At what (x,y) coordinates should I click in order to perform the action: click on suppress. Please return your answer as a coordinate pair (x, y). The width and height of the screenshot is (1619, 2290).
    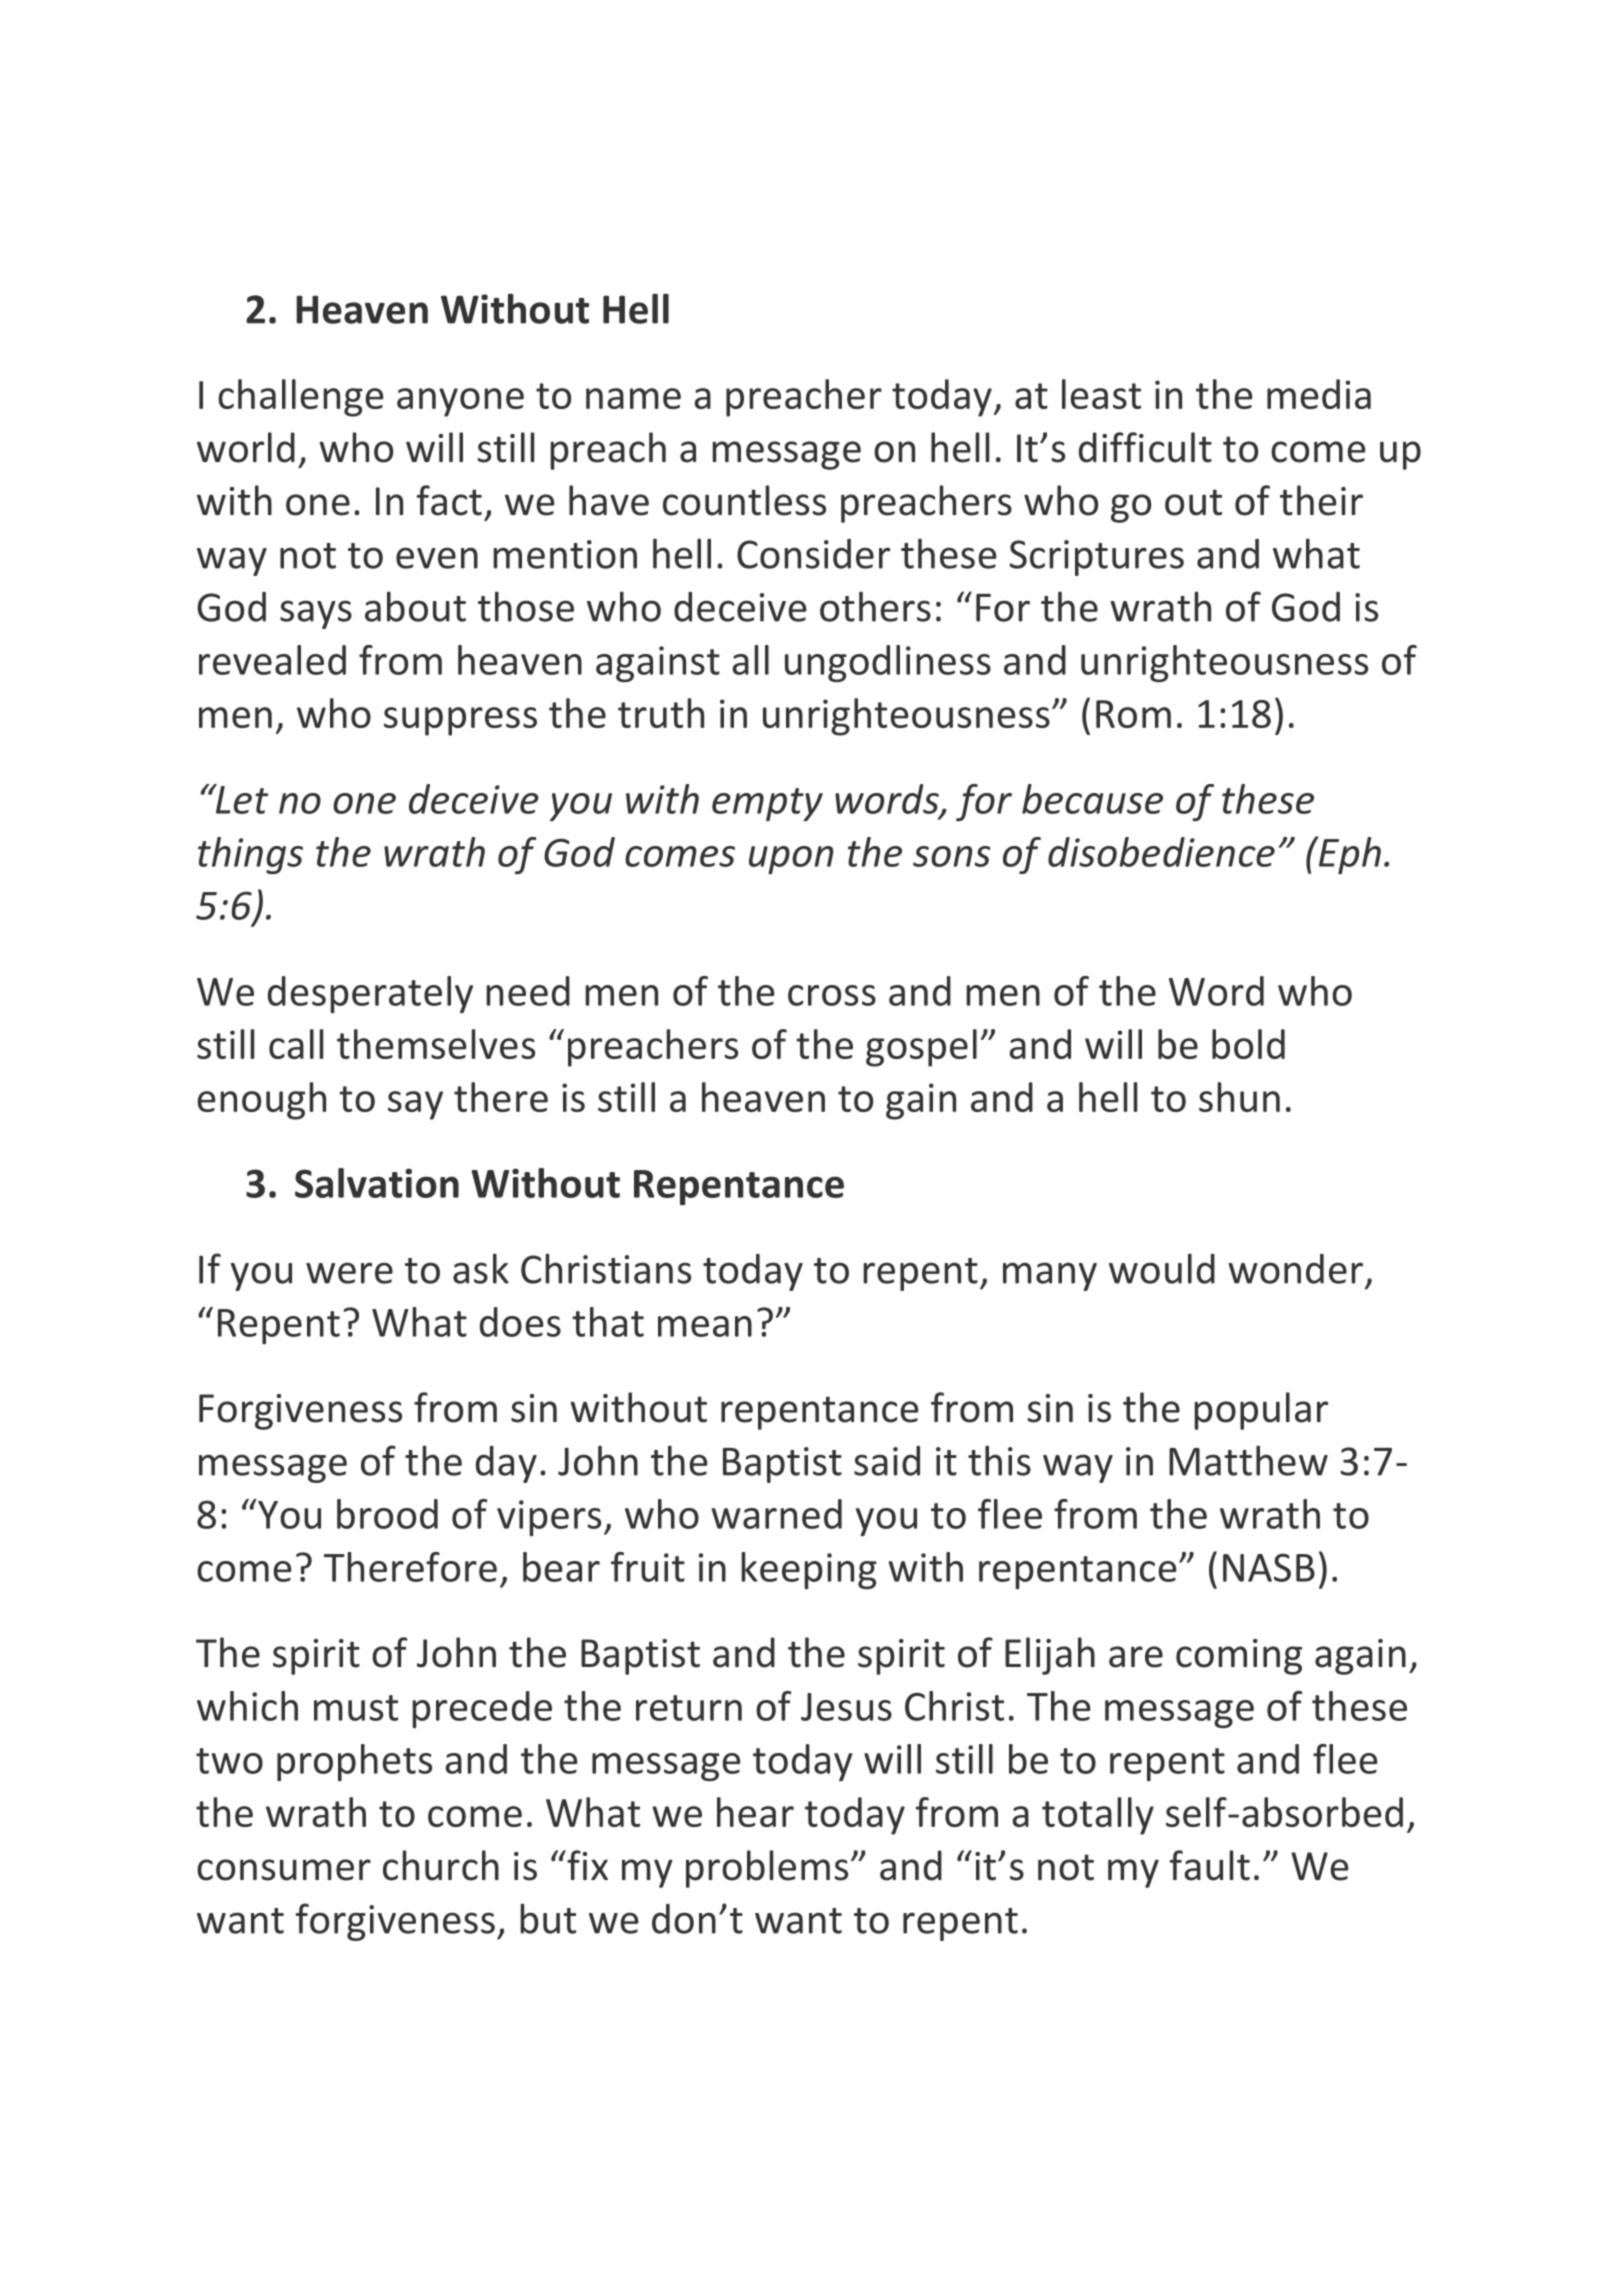
    Looking at the image, I should click on (460, 721).
